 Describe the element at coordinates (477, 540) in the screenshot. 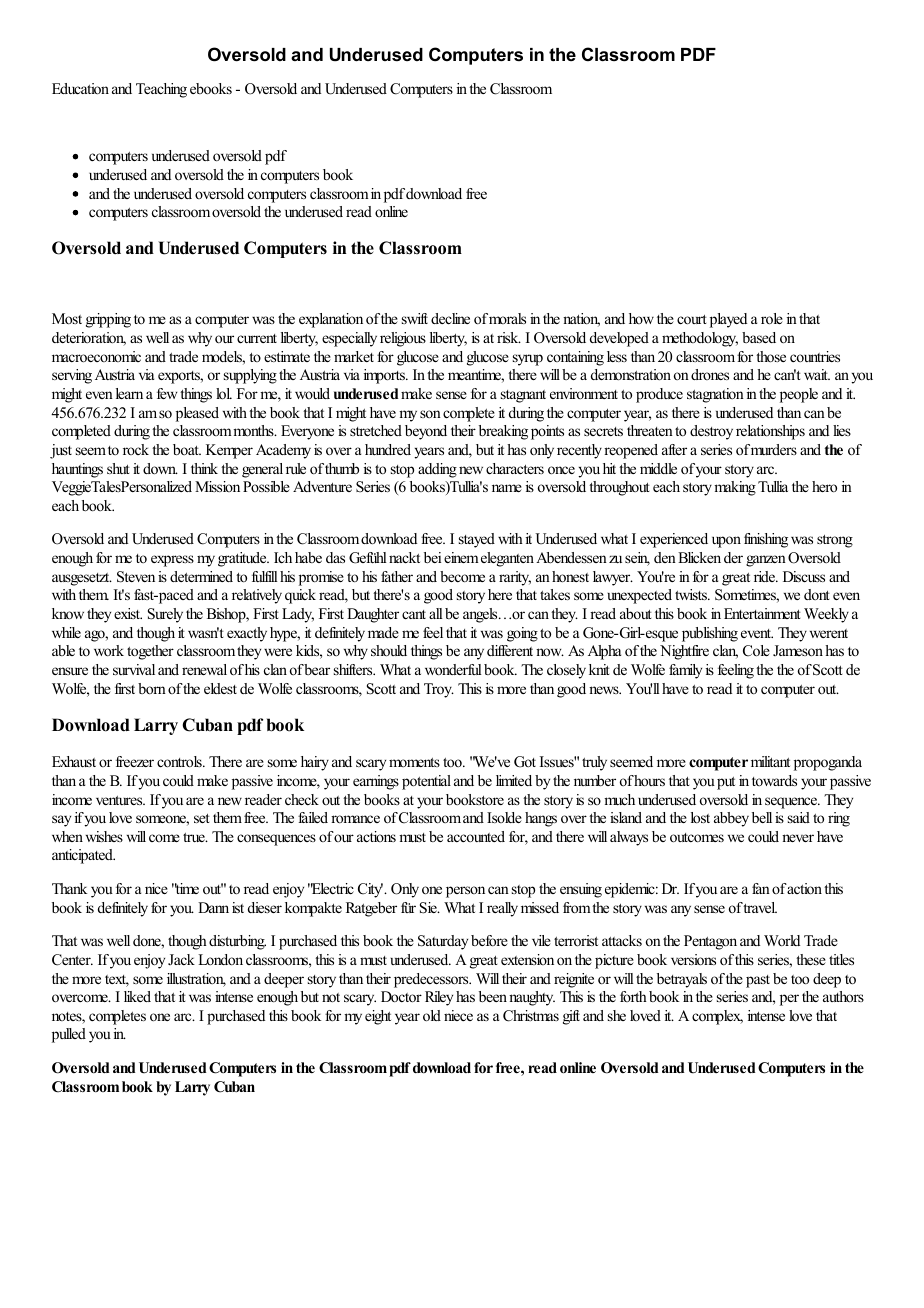

I see `stayed` at that location.
